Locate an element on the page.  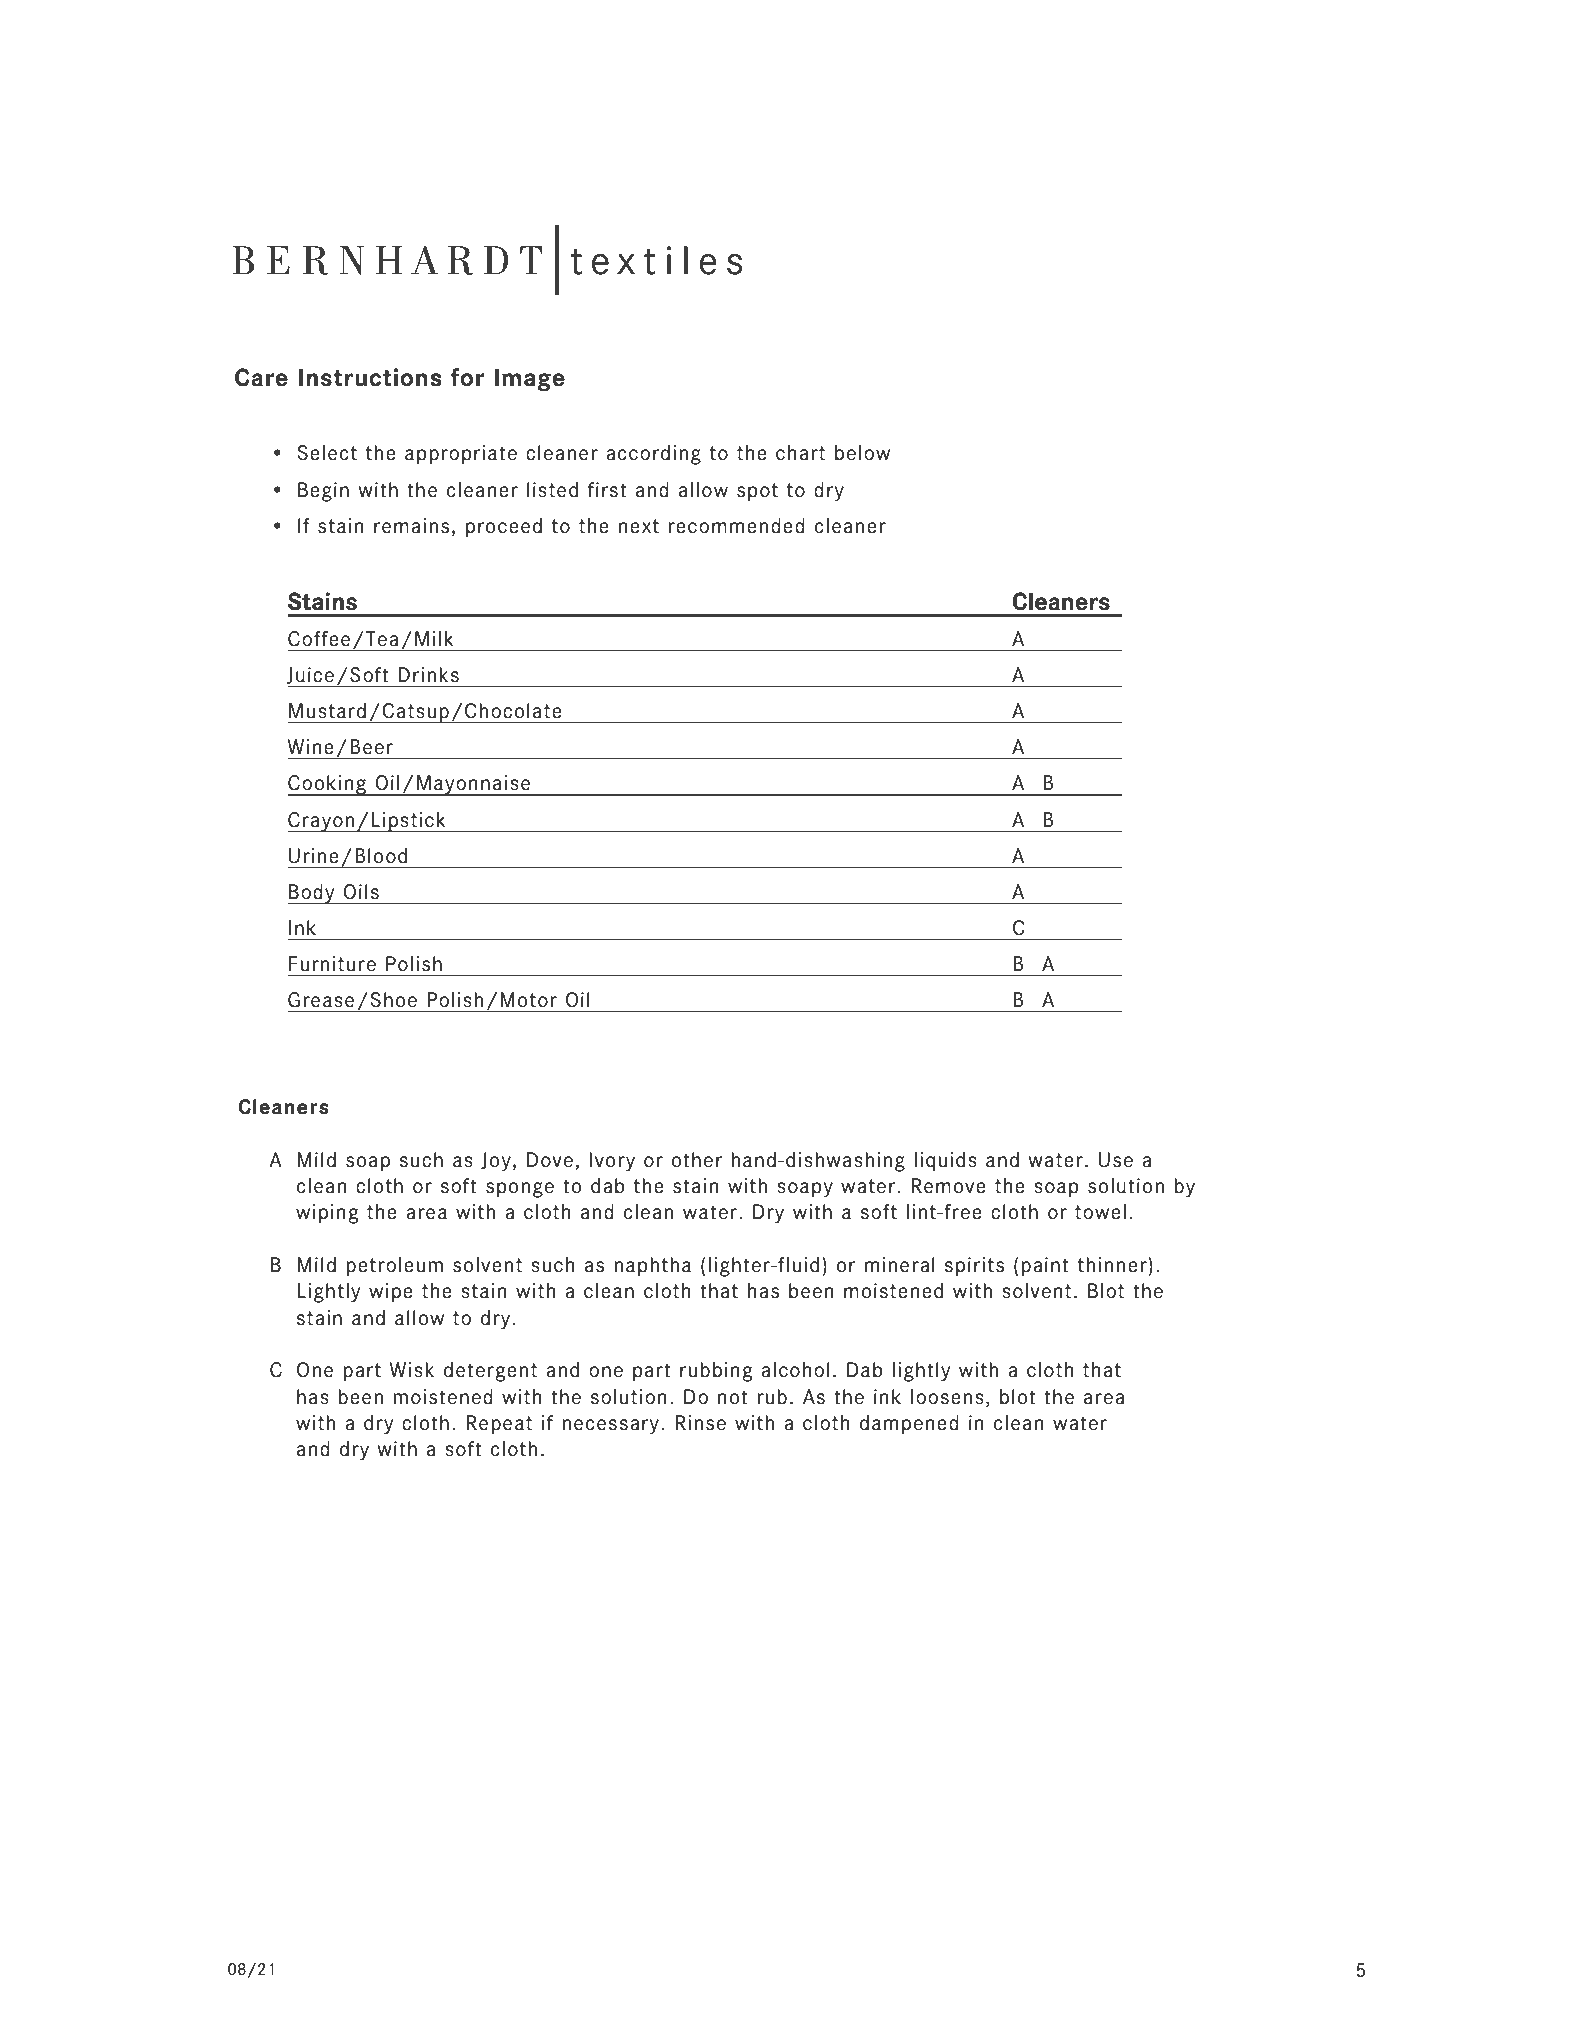
below is located at coordinates (862, 453).
